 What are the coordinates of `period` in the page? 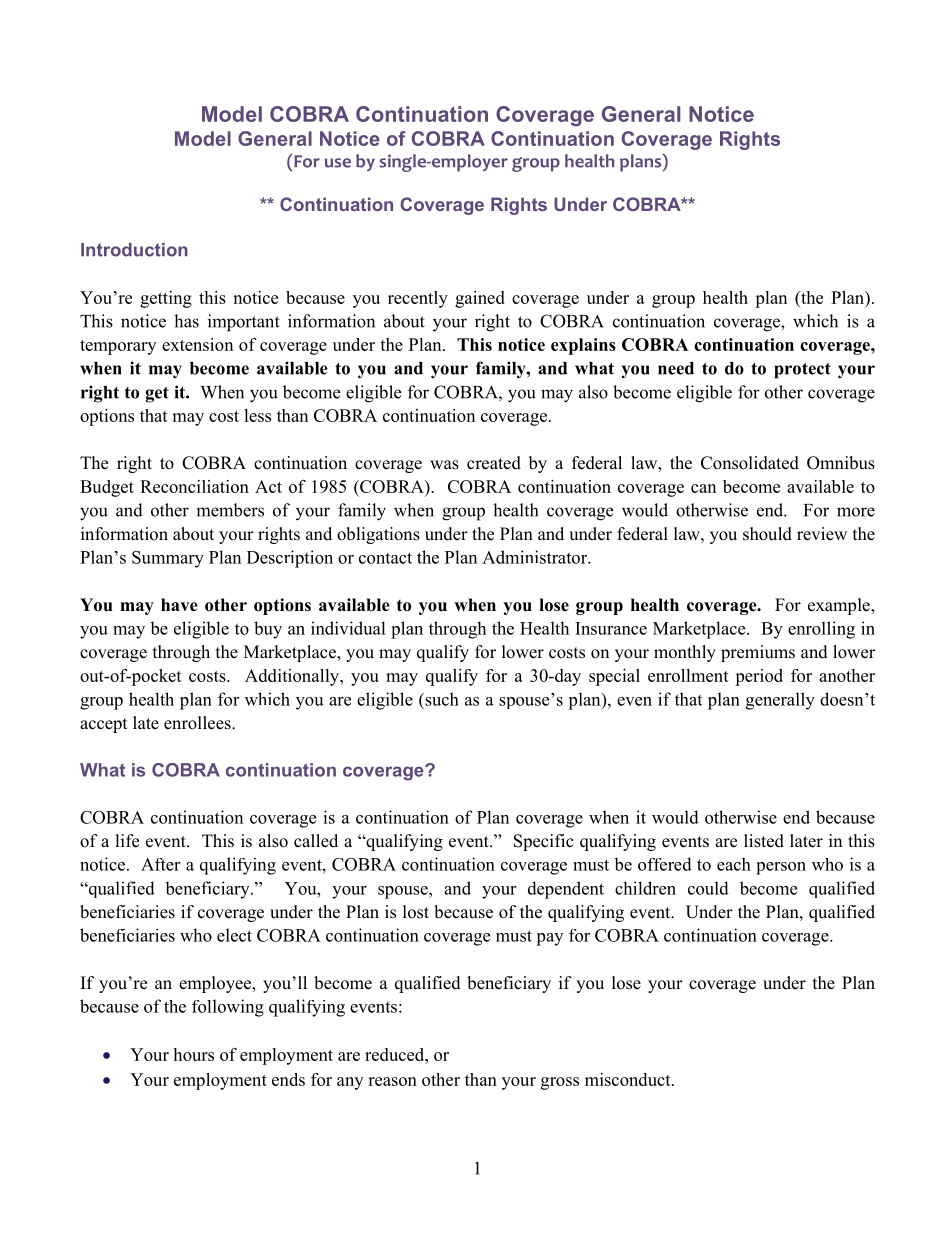 It's located at (759, 677).
